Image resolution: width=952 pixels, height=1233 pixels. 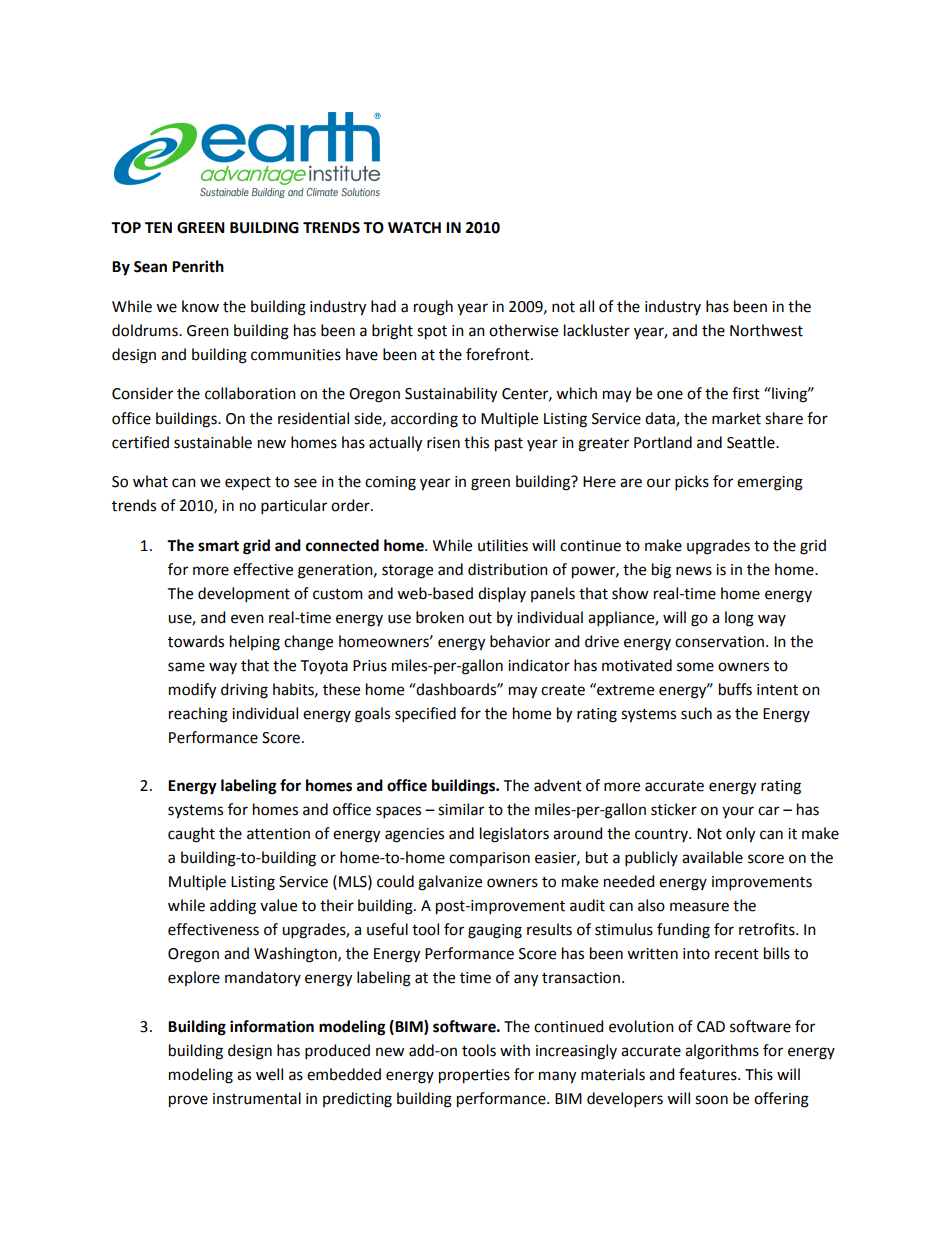 I want to click on Northwest, so click(x=766, y=330).
